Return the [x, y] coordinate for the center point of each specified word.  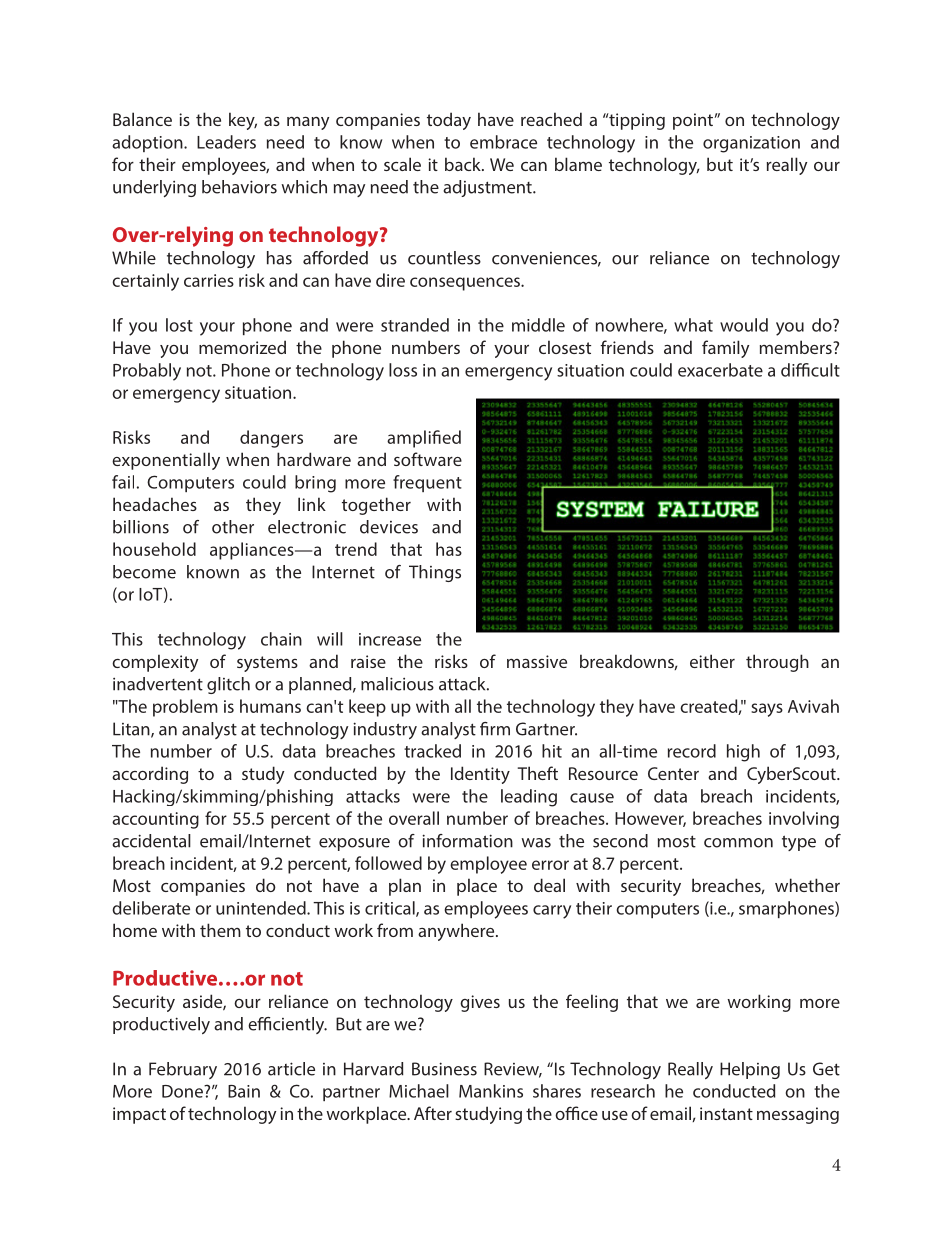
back [464, 164]
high [743, 753]
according [150, 775]
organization [751, 144]
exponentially [166, 461]
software [428, 459]
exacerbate [720, 370]
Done [183, 1091]
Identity [480, 775]
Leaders [226, 142]
